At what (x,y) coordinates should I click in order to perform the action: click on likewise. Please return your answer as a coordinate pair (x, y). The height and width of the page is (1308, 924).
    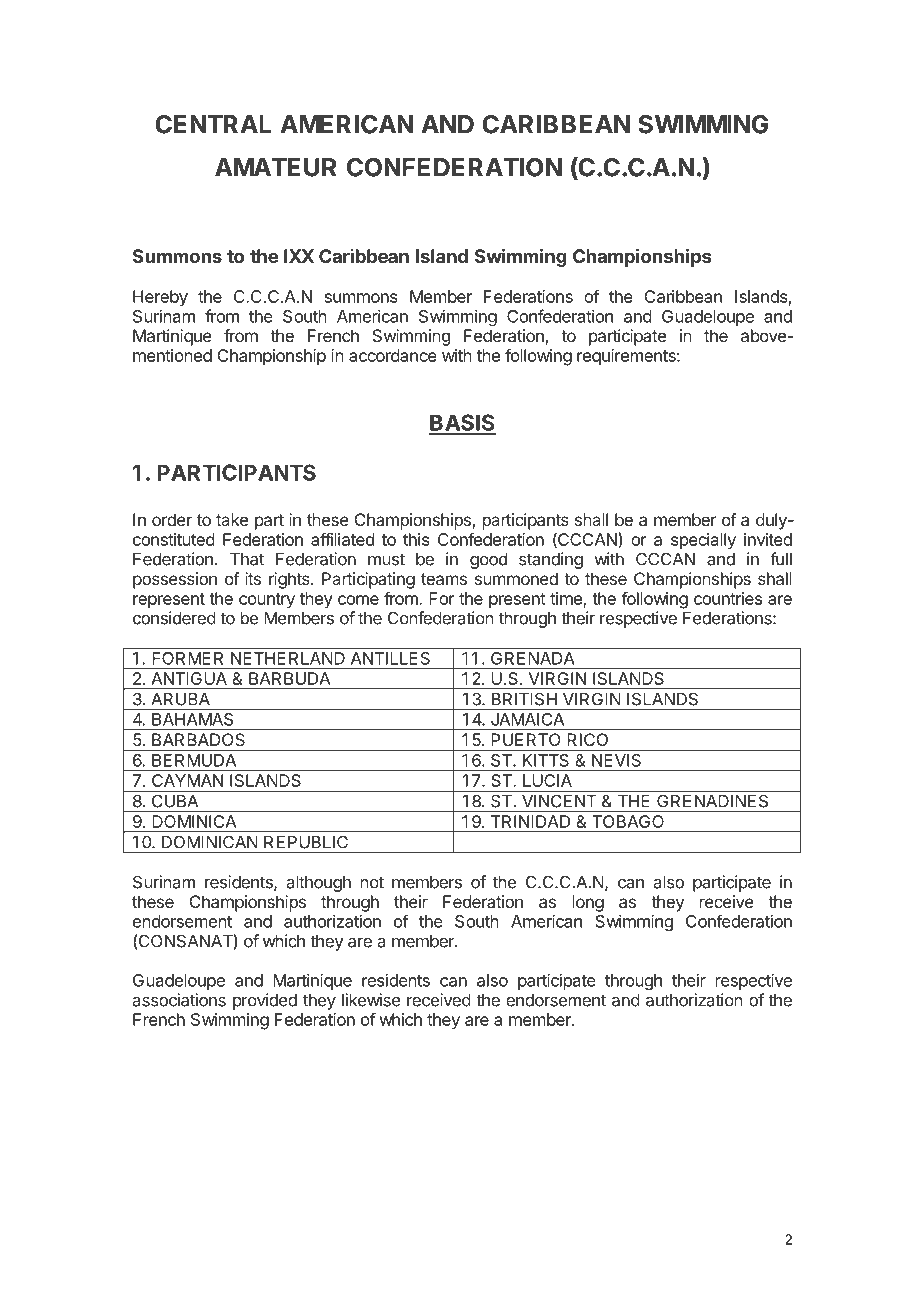
    Looking at the image, I should click on (371, 1000).
